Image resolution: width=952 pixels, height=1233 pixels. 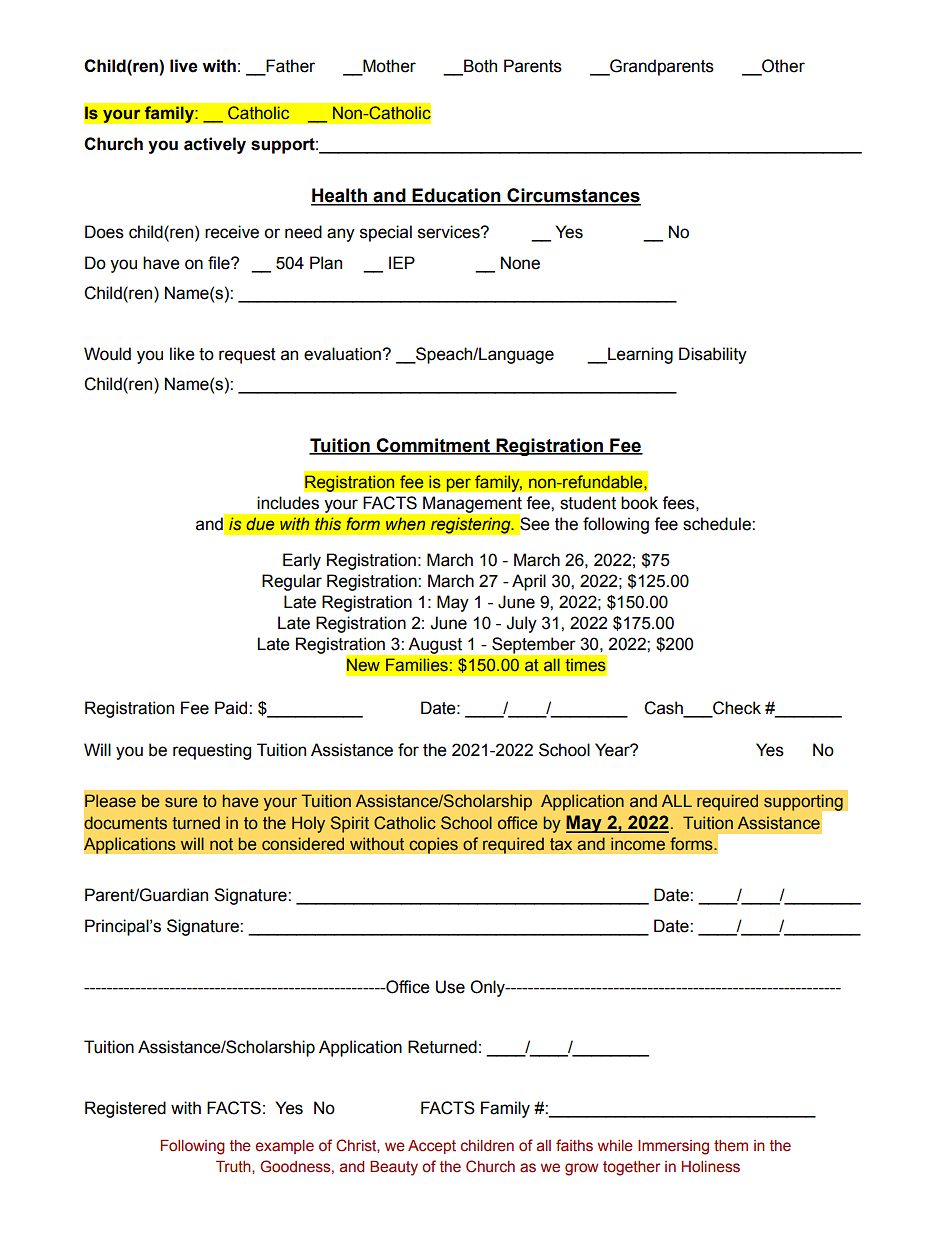 What do you see at coordinates (432, 1147) in the document?
I see `Accept` at bounding box center [432, 1147].
